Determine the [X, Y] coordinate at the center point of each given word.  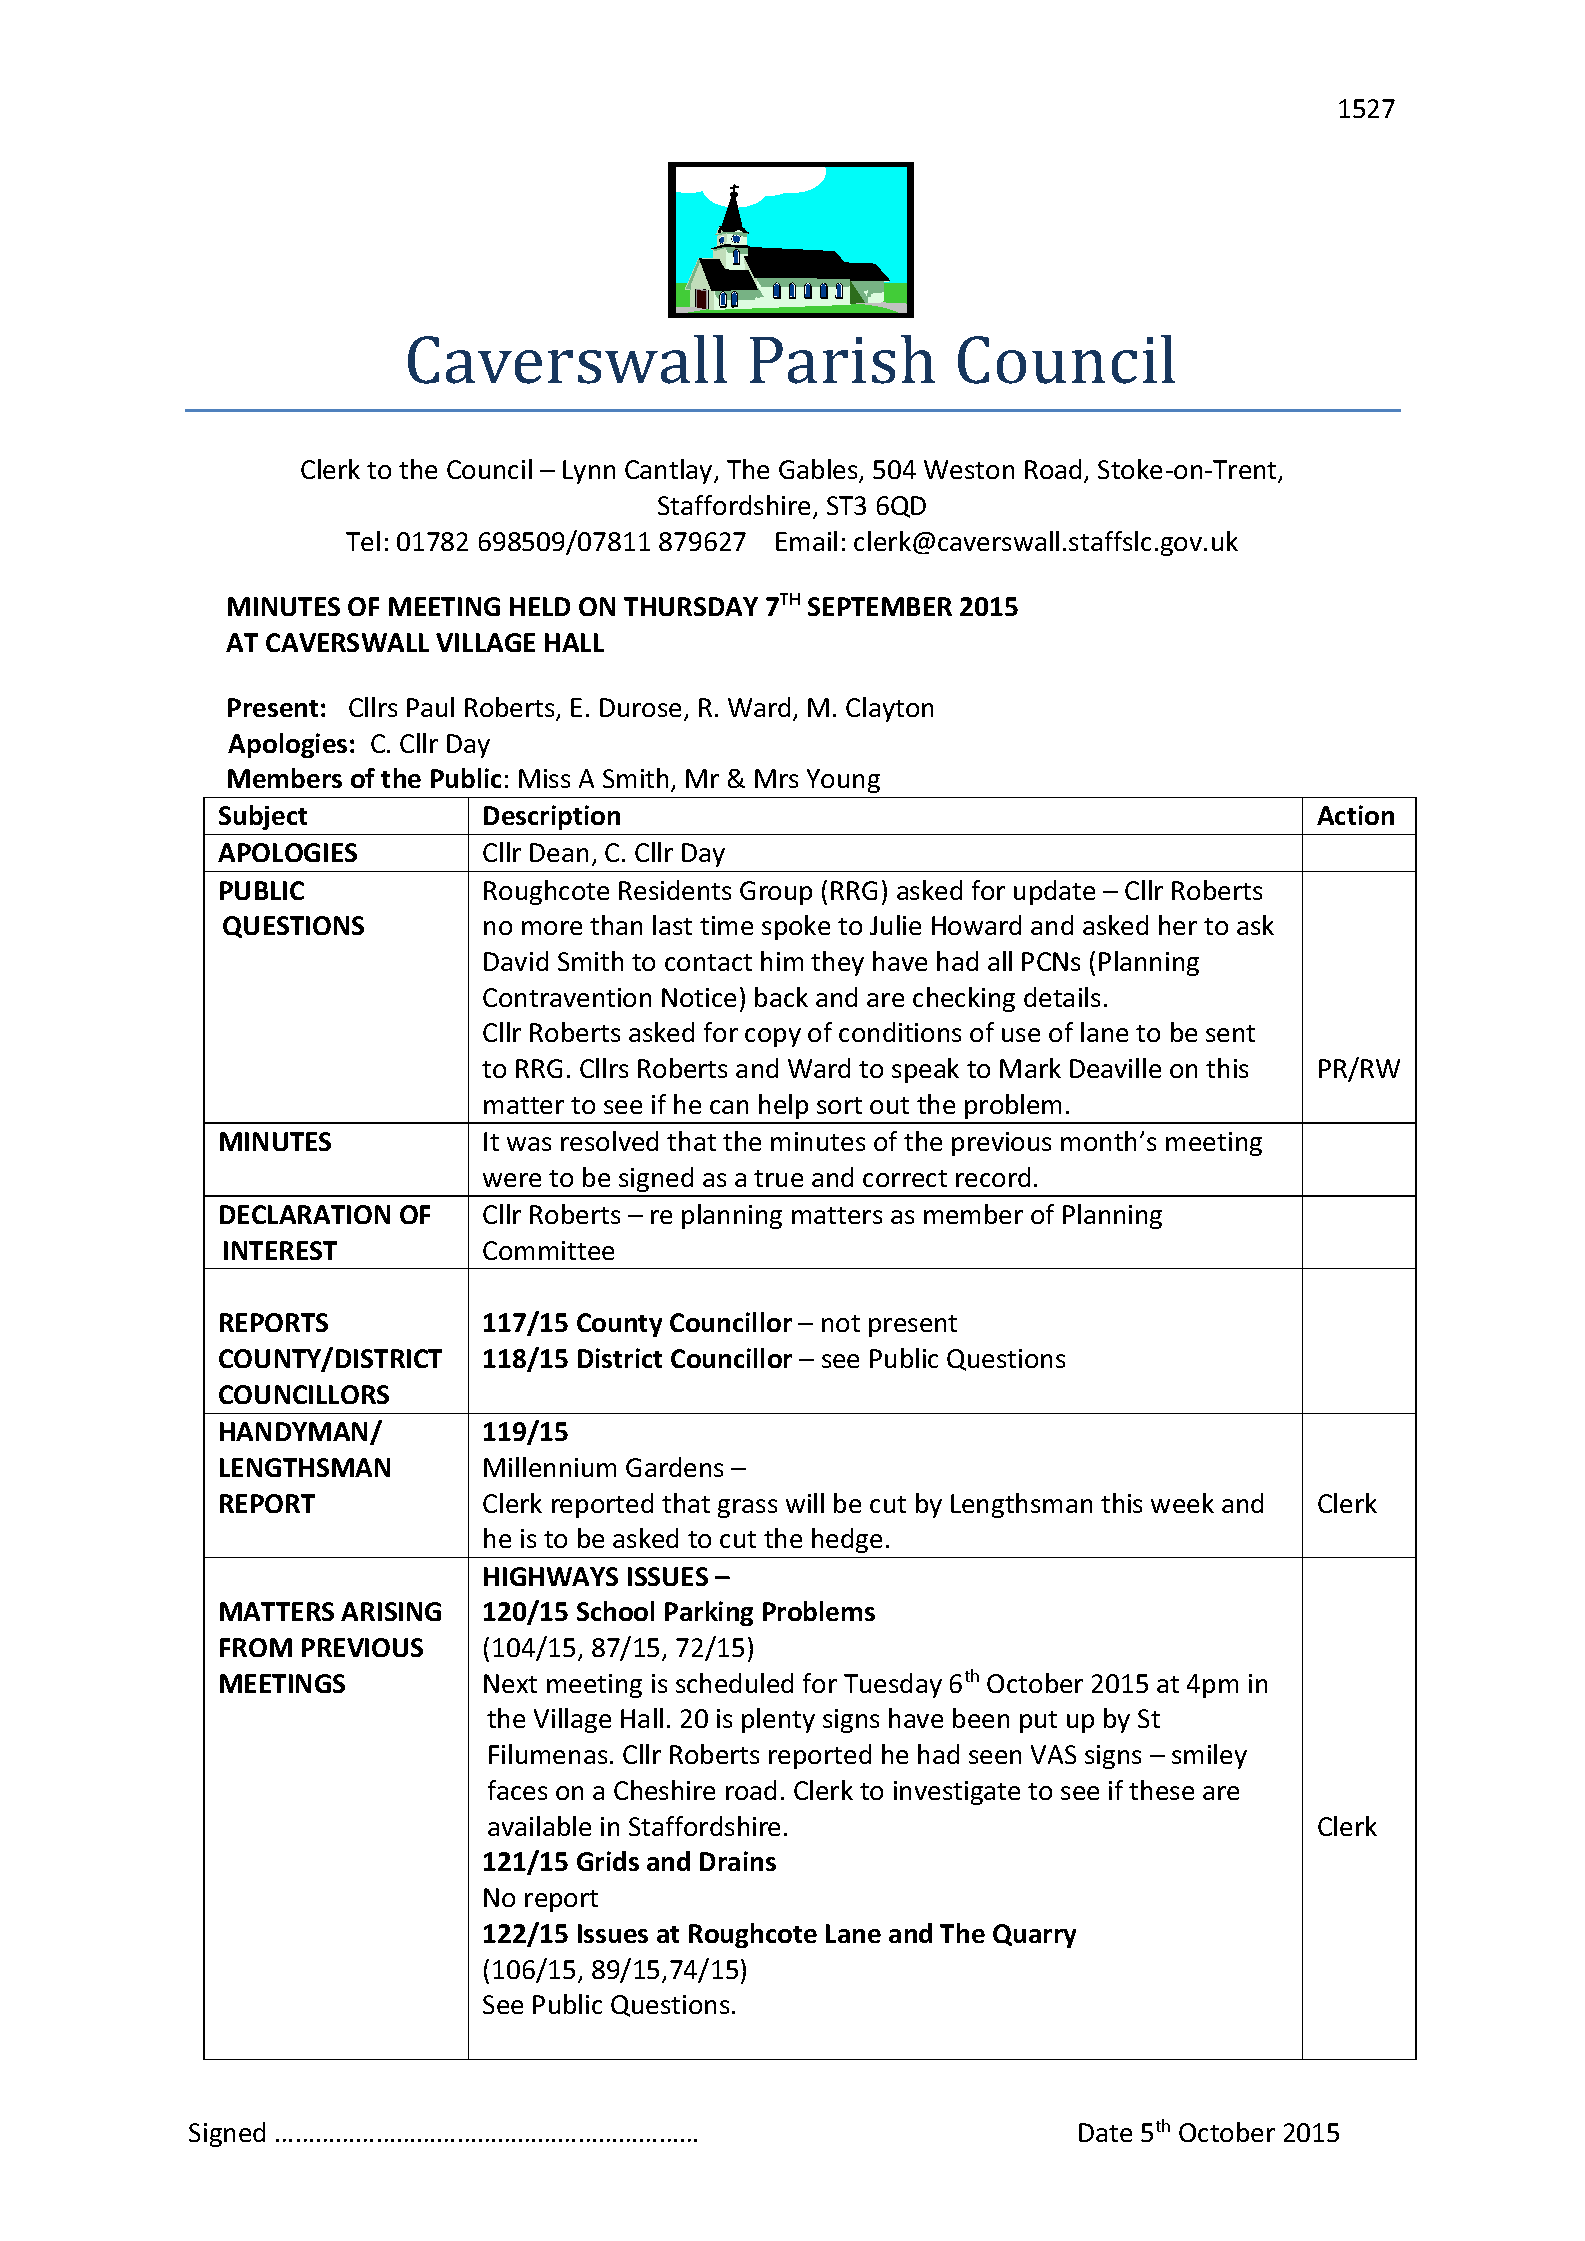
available [539, 1826]
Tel [363, 541]
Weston [969, 469]
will [805, 1503]
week [1182, 1503]
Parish [842, 359]
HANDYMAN [295, 1433]
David [516, 961]
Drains [738, 1861]
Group [776, 893]
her [1178, 925]
